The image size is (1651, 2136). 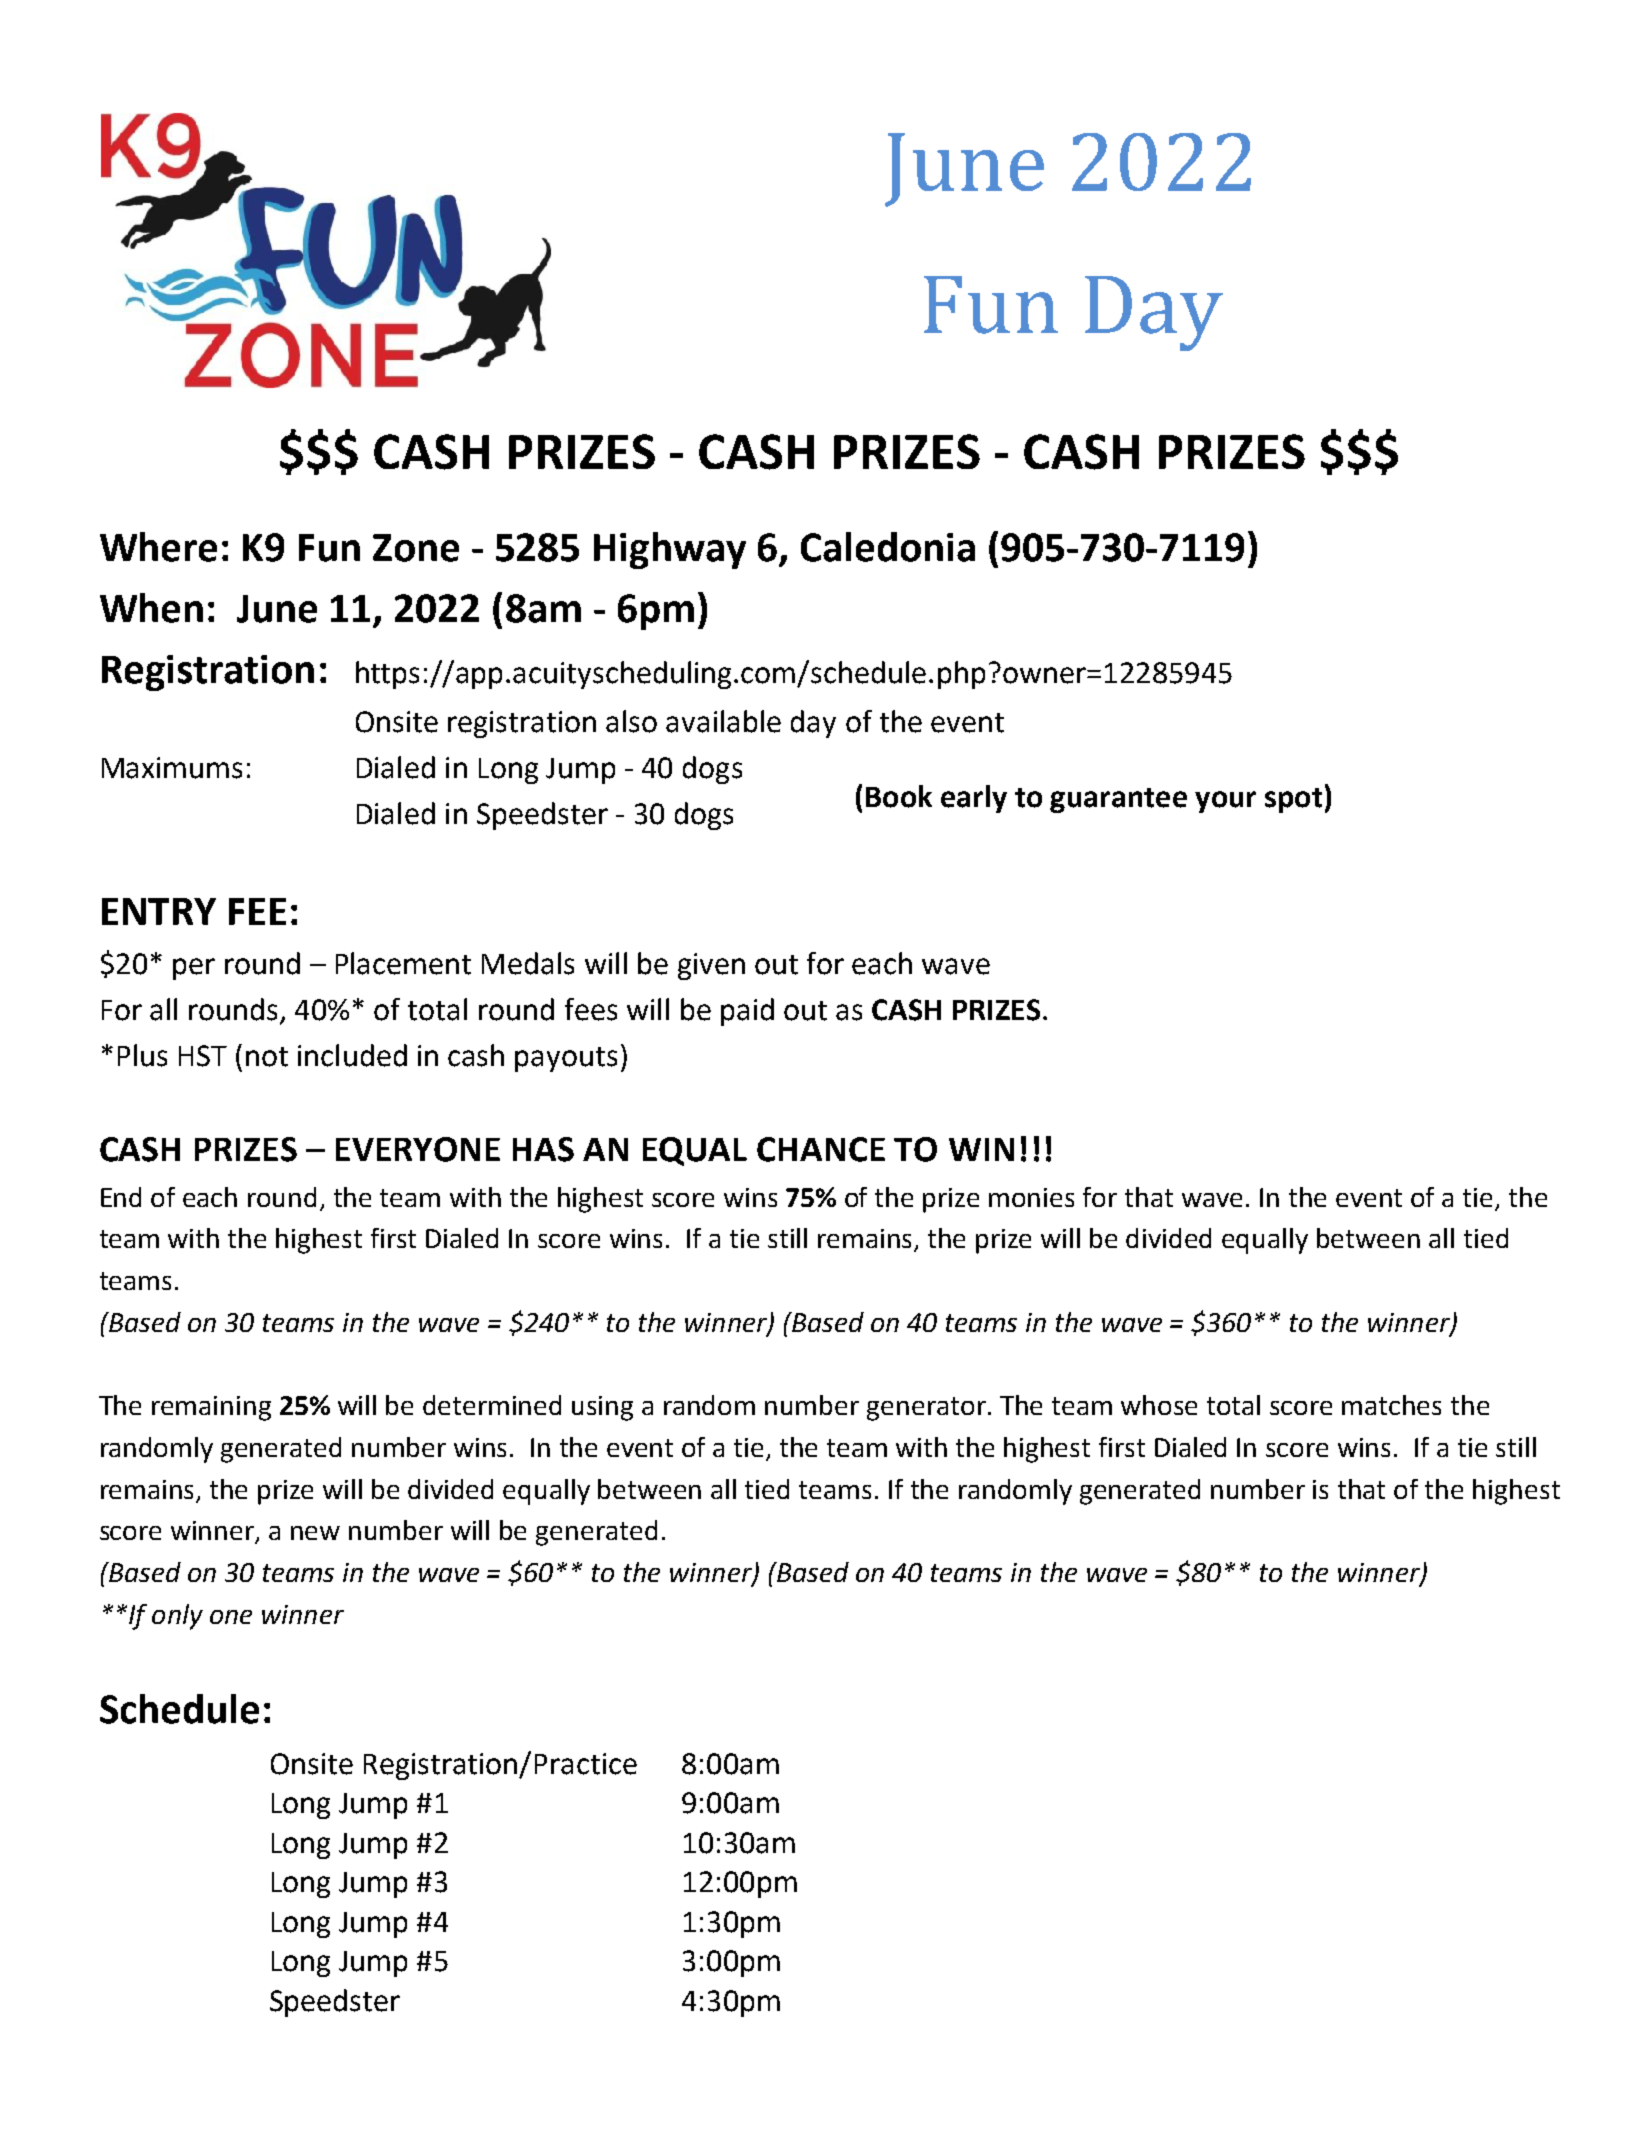 What do you see at coordinates (159, 911) in the screenshot?
I see `ENTRY` at bounding box center [159, 911].
